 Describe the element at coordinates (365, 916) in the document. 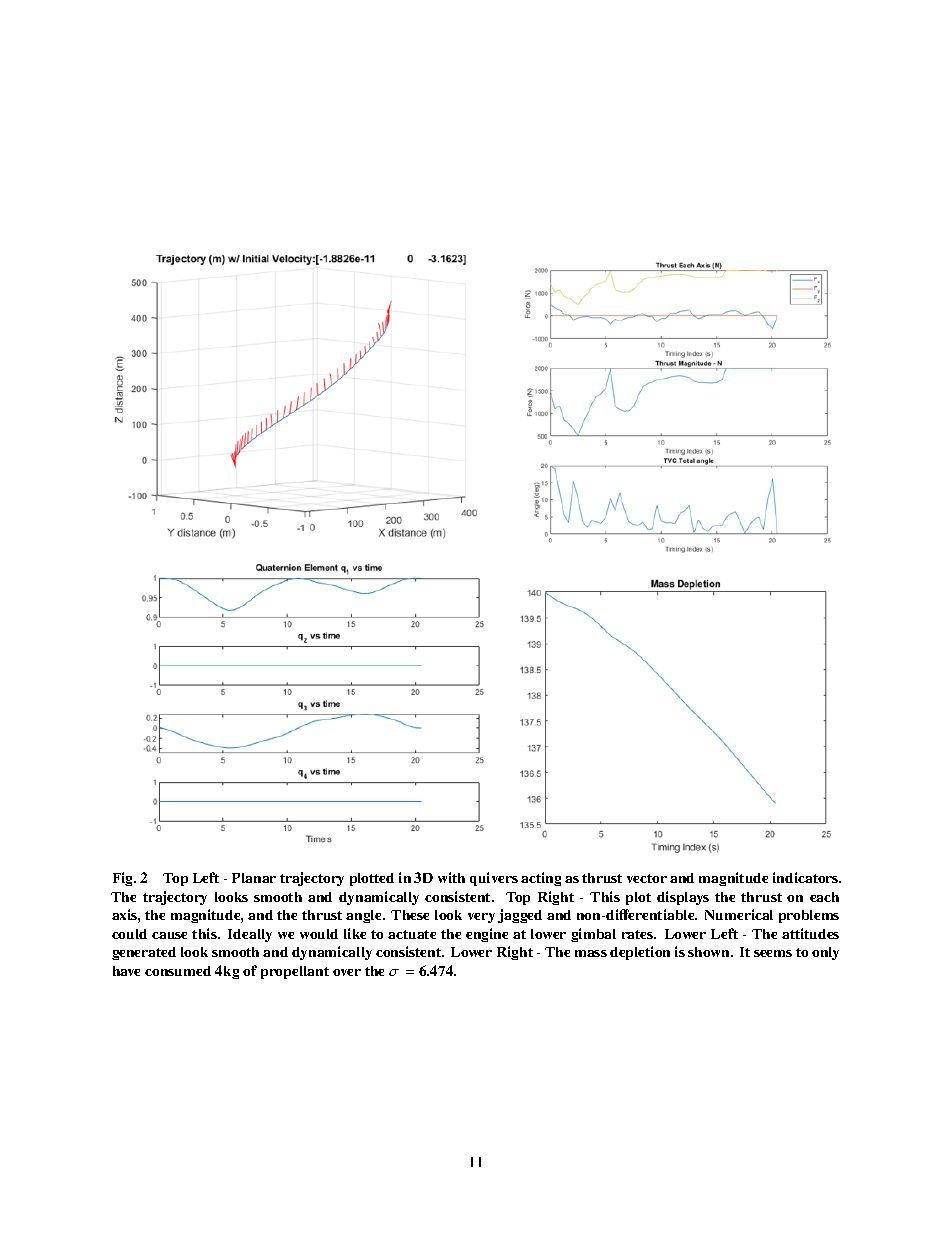

I see `angle` at that location.
